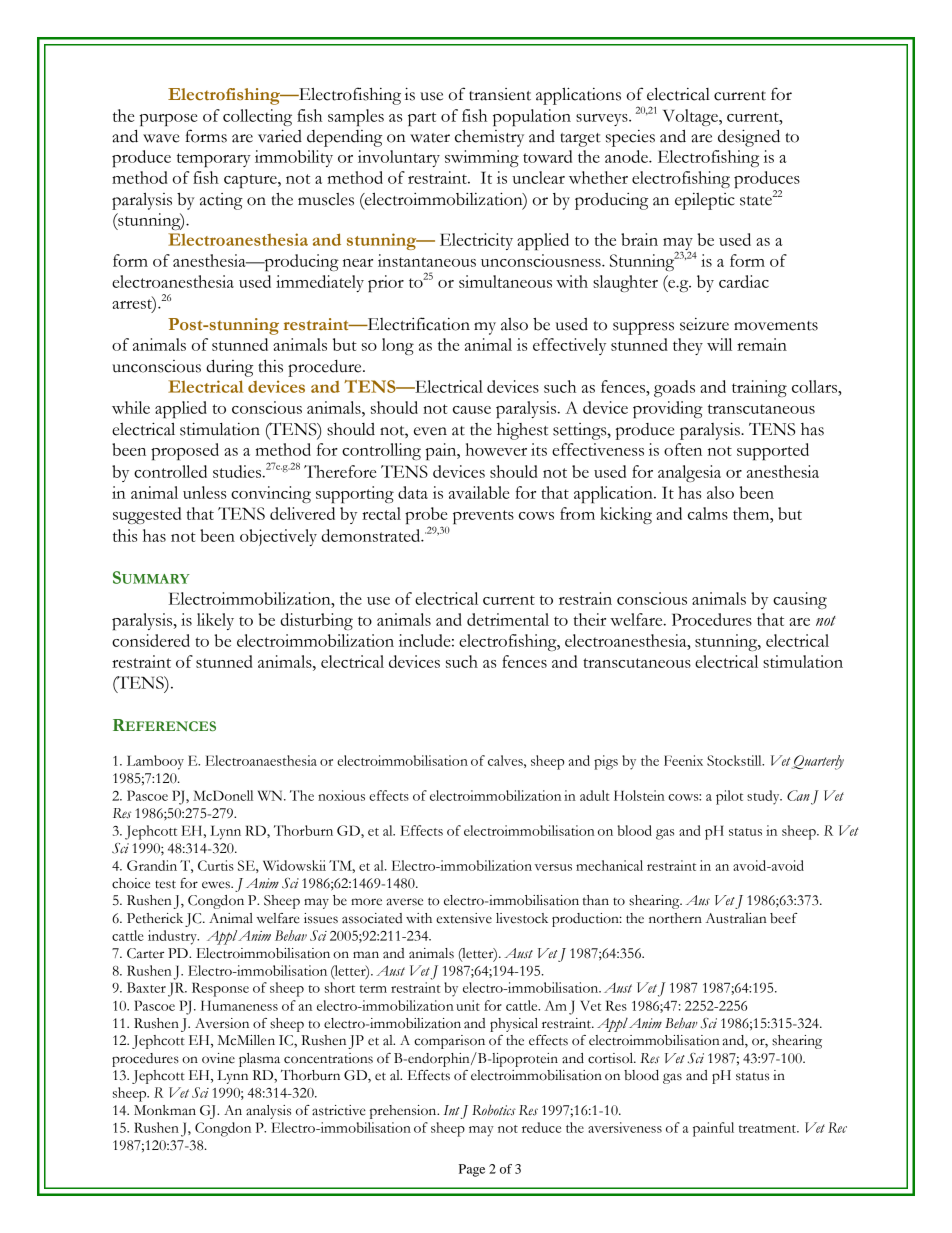 This document has width=952, height=1233. Describe the element at coordinates (496, 449) in the document. I see `however` at that location.
